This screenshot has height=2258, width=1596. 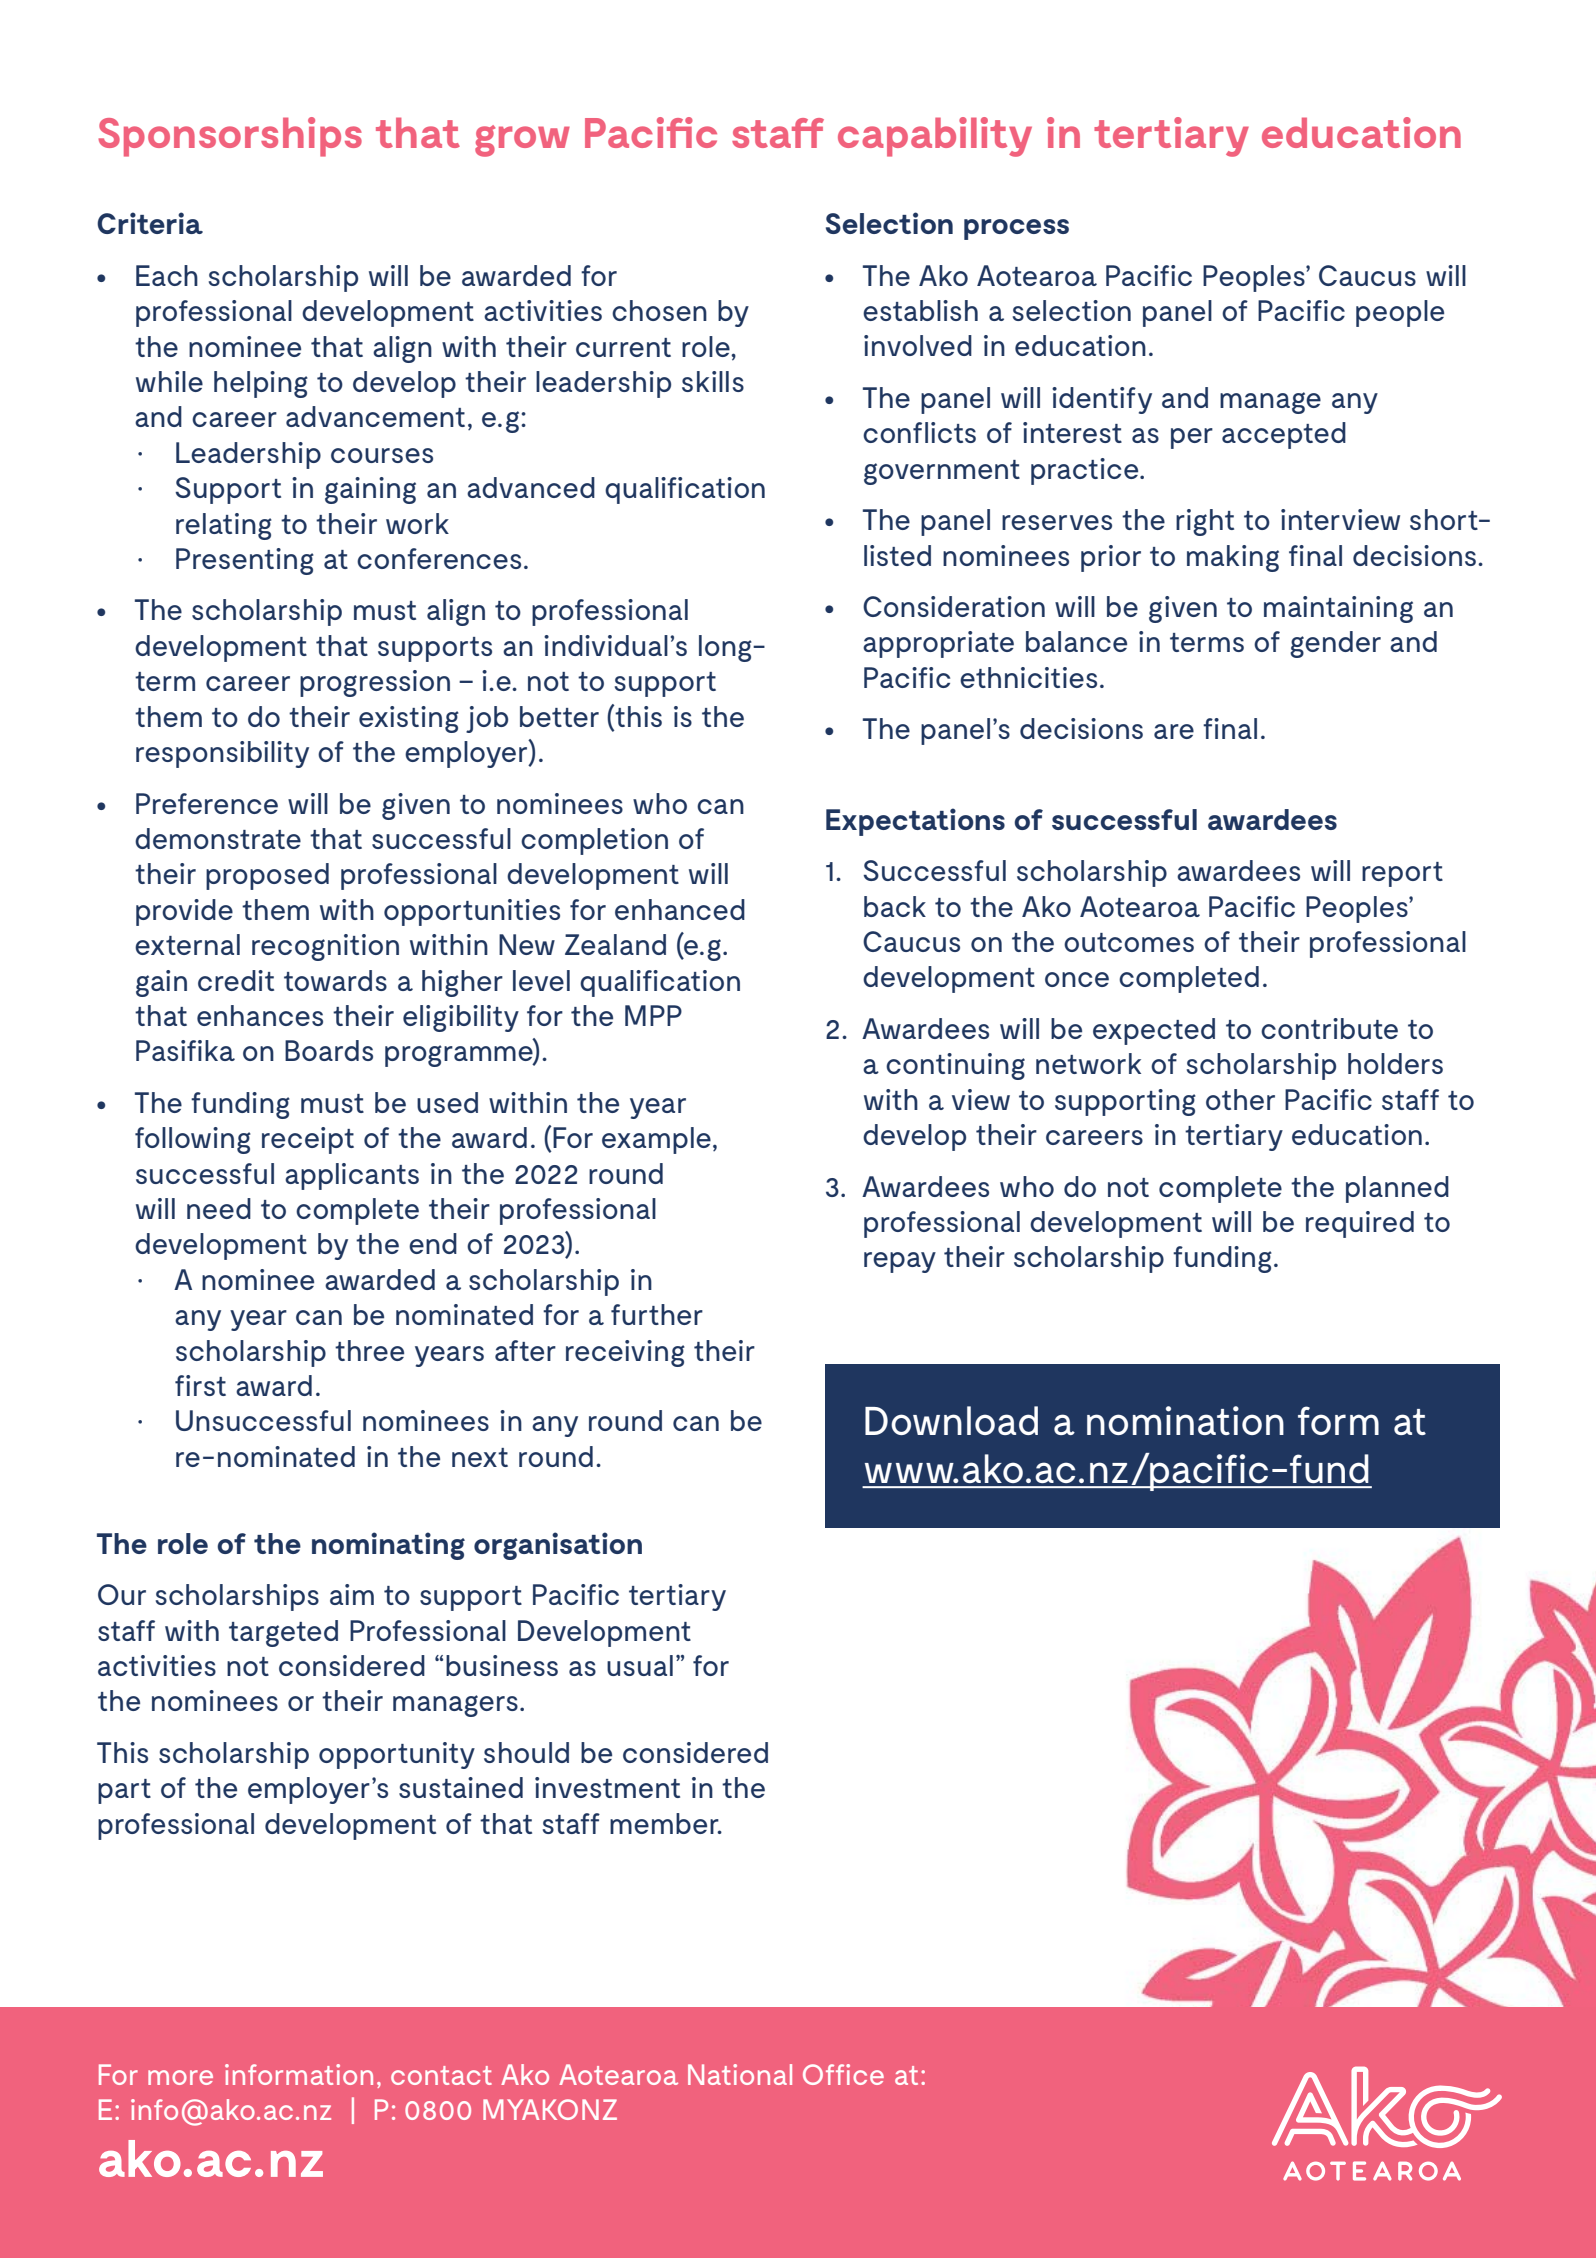 What do you see at coordinates (1185, 1420) in the screenshot?
I see `nomination` at bounding box center [1185, 1420].
